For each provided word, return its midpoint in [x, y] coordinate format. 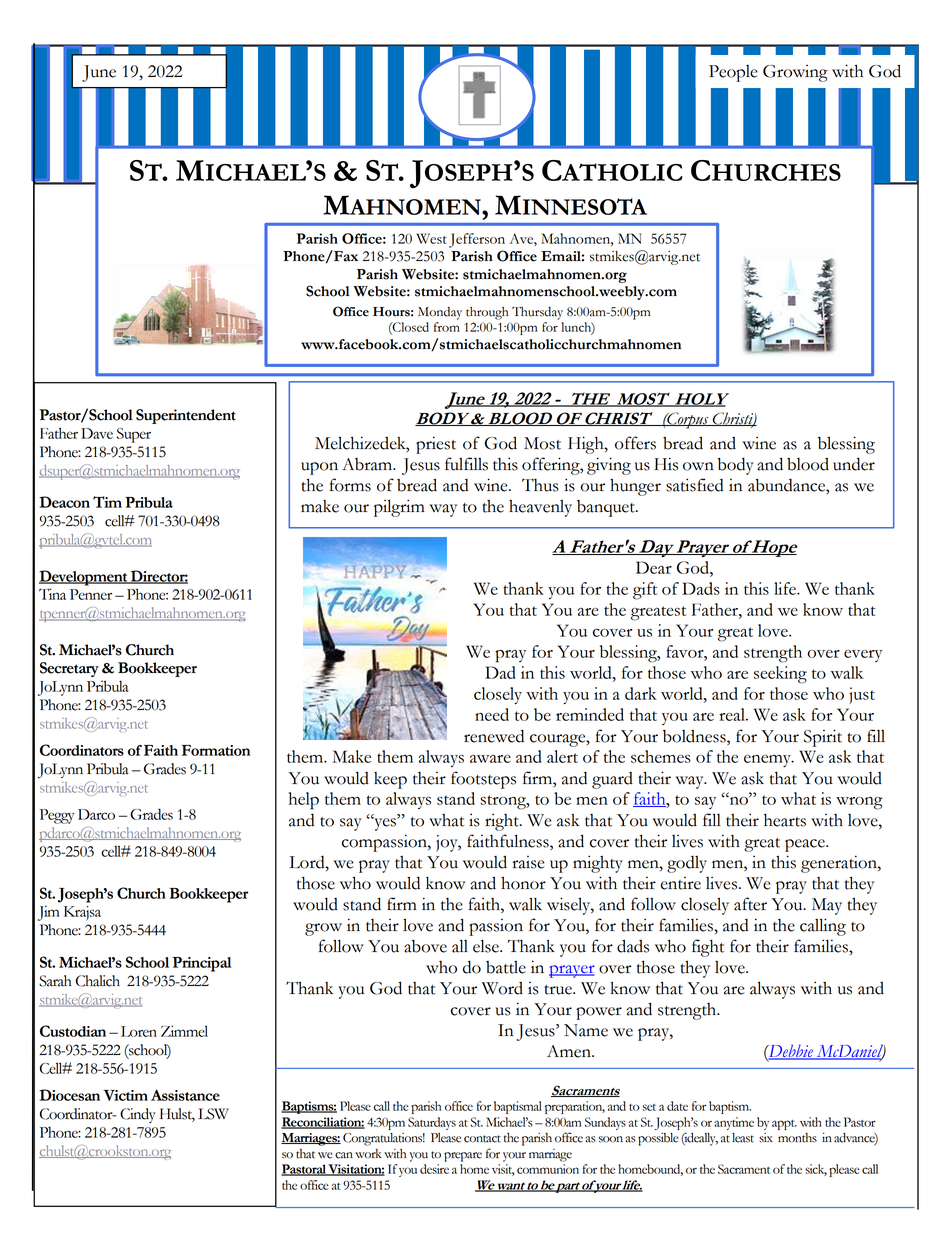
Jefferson [477, 240]
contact [482, 1139]
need [492, 714]
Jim [49, 913]
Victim [125, 1095]
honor [523, 883]
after [750, 904]
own [698, 466]
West [432, 238]
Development [84, 578]
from [447, 327]
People [733, 73]
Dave [97, 433]
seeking [780, 675]
